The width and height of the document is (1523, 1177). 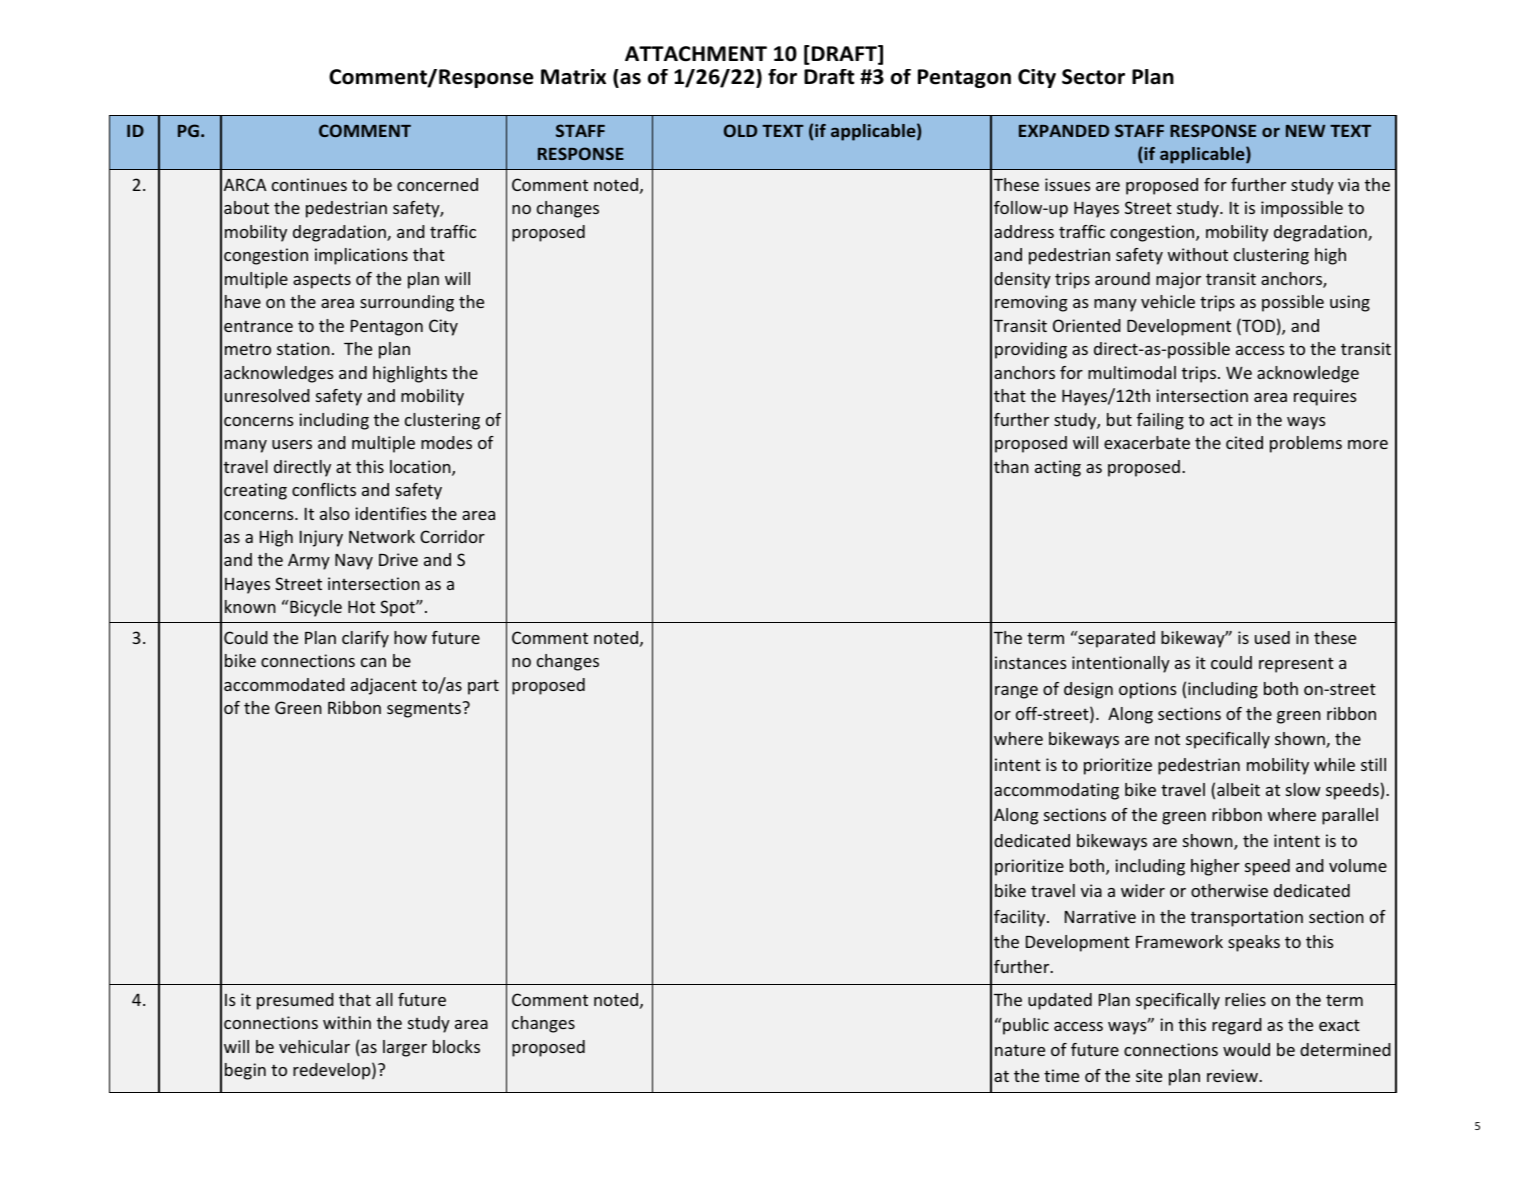 I want to click on major, so click(x=1178, y=280).
